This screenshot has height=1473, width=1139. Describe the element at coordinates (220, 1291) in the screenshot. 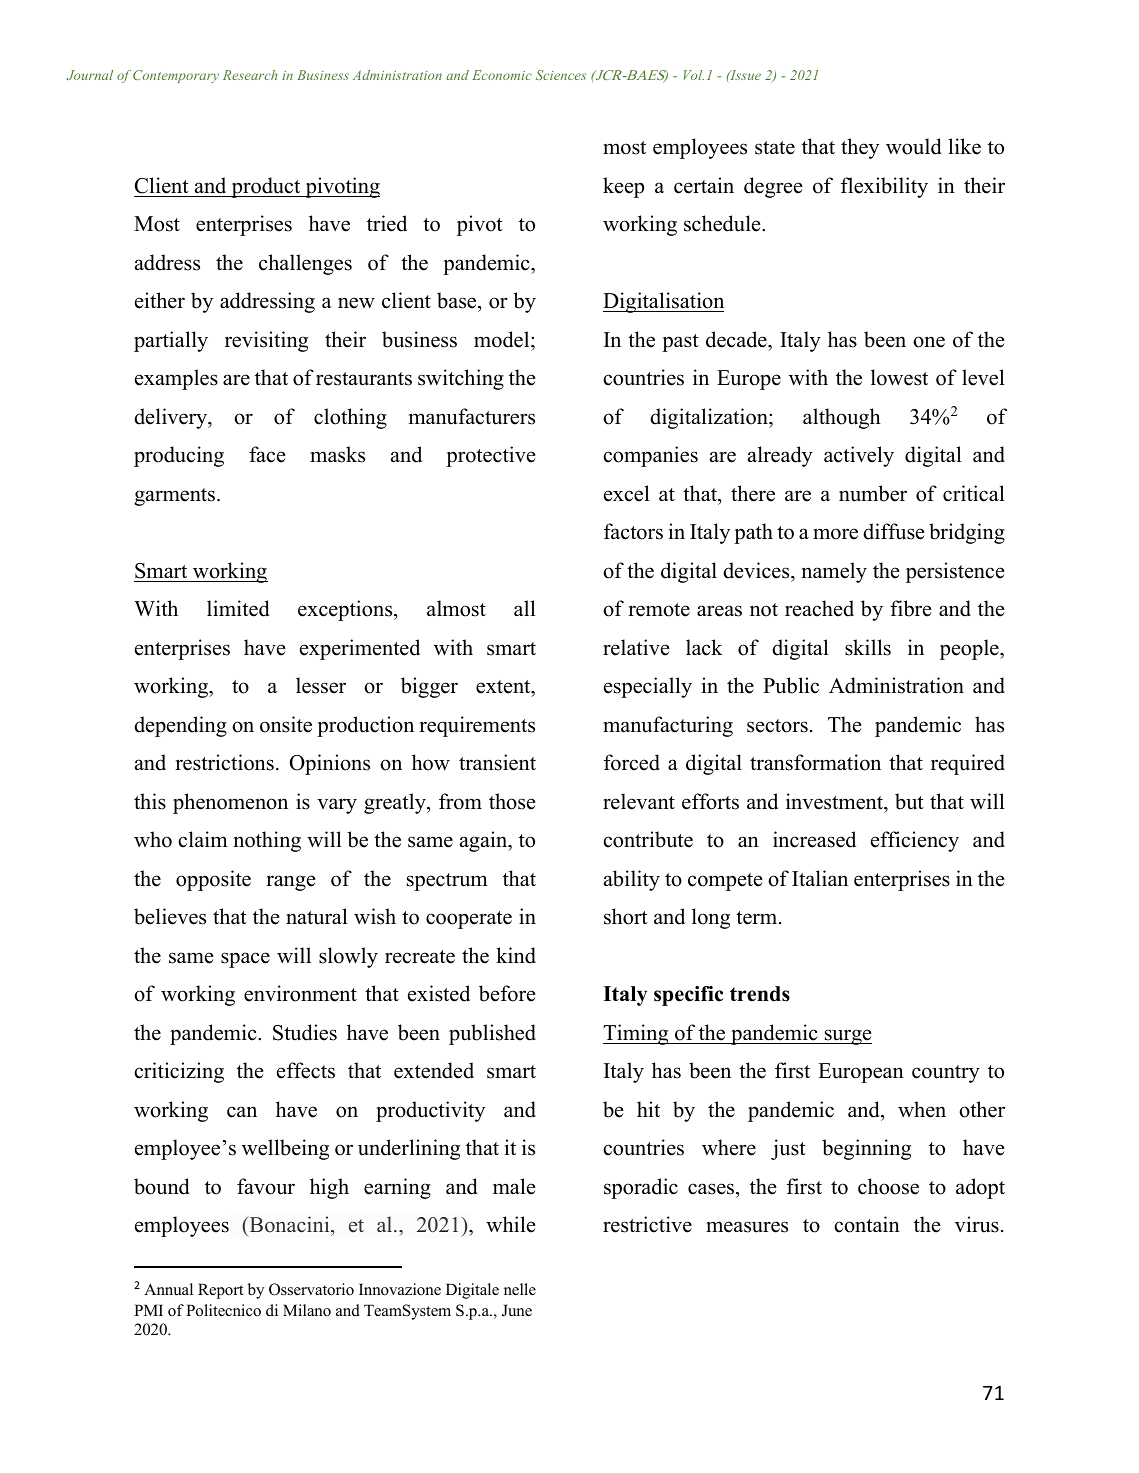

I see `Report` at that location.
